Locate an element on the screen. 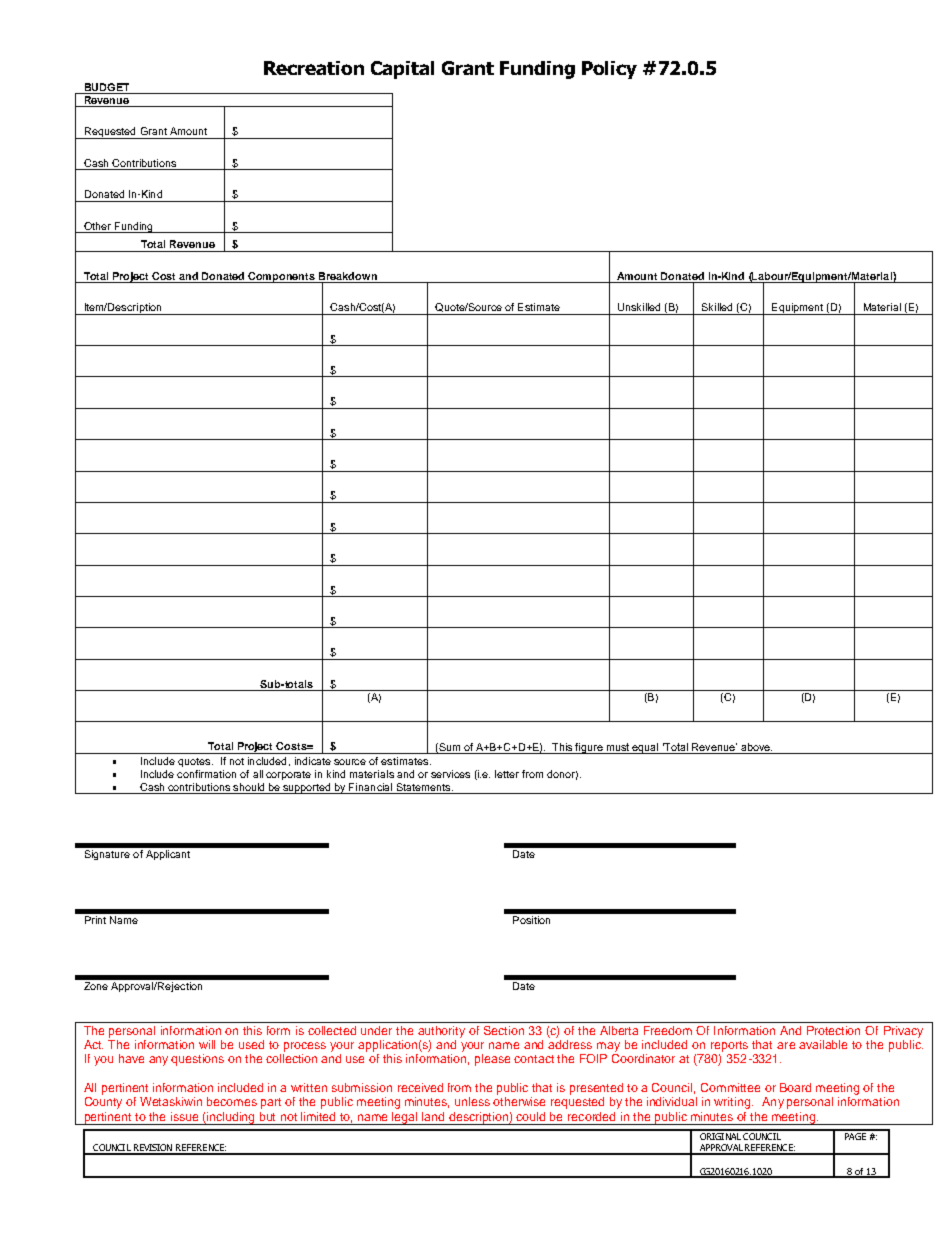 This screenshot has width=952, height=1233. issue is located at coordinates (184, 1116).
